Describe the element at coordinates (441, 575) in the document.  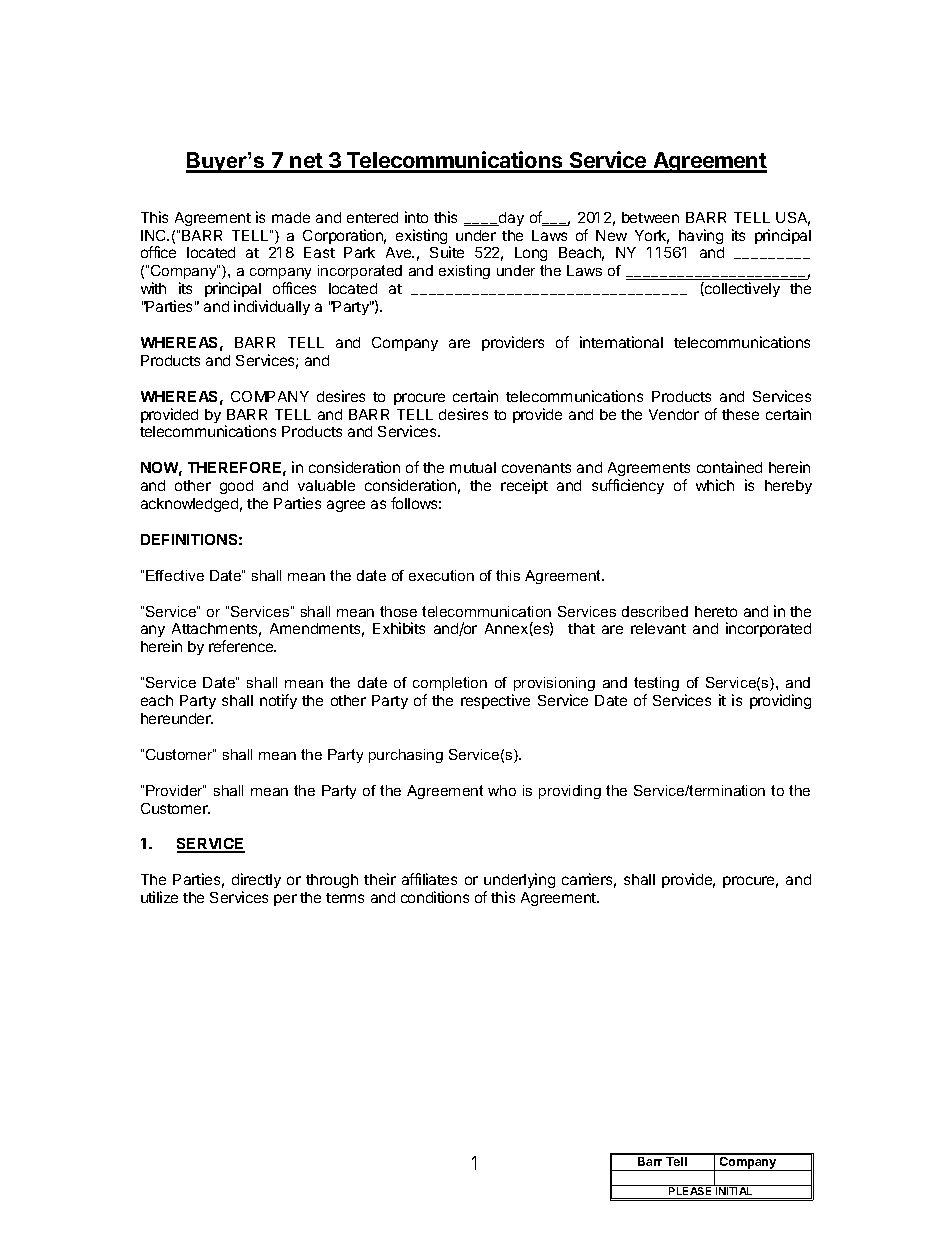
I see `execution` at that location.
